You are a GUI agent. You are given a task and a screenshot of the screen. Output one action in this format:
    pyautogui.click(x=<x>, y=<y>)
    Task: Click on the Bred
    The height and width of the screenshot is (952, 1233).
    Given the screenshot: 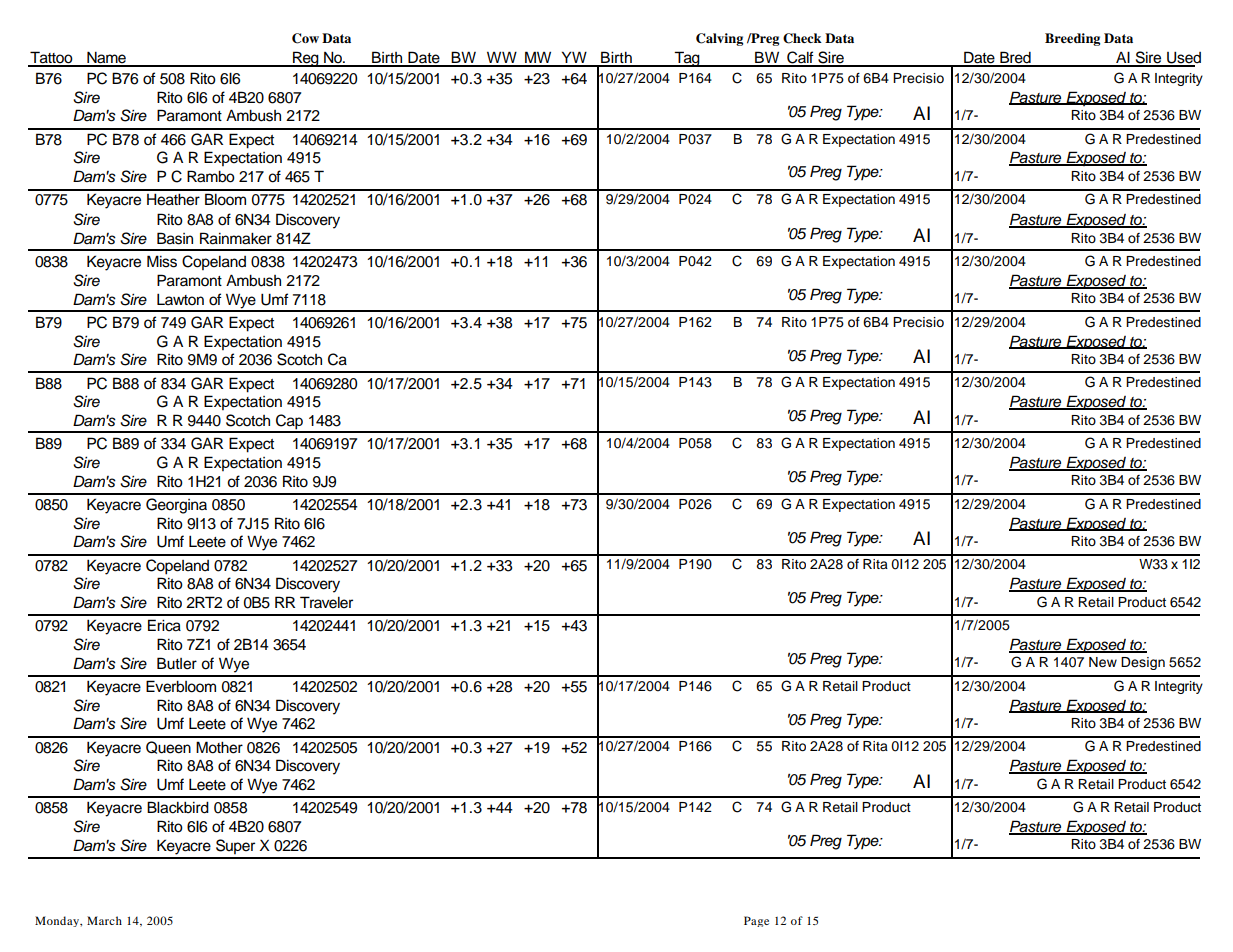 What is the action you would take?
    pyautogui.click(x=1015, y=58)
